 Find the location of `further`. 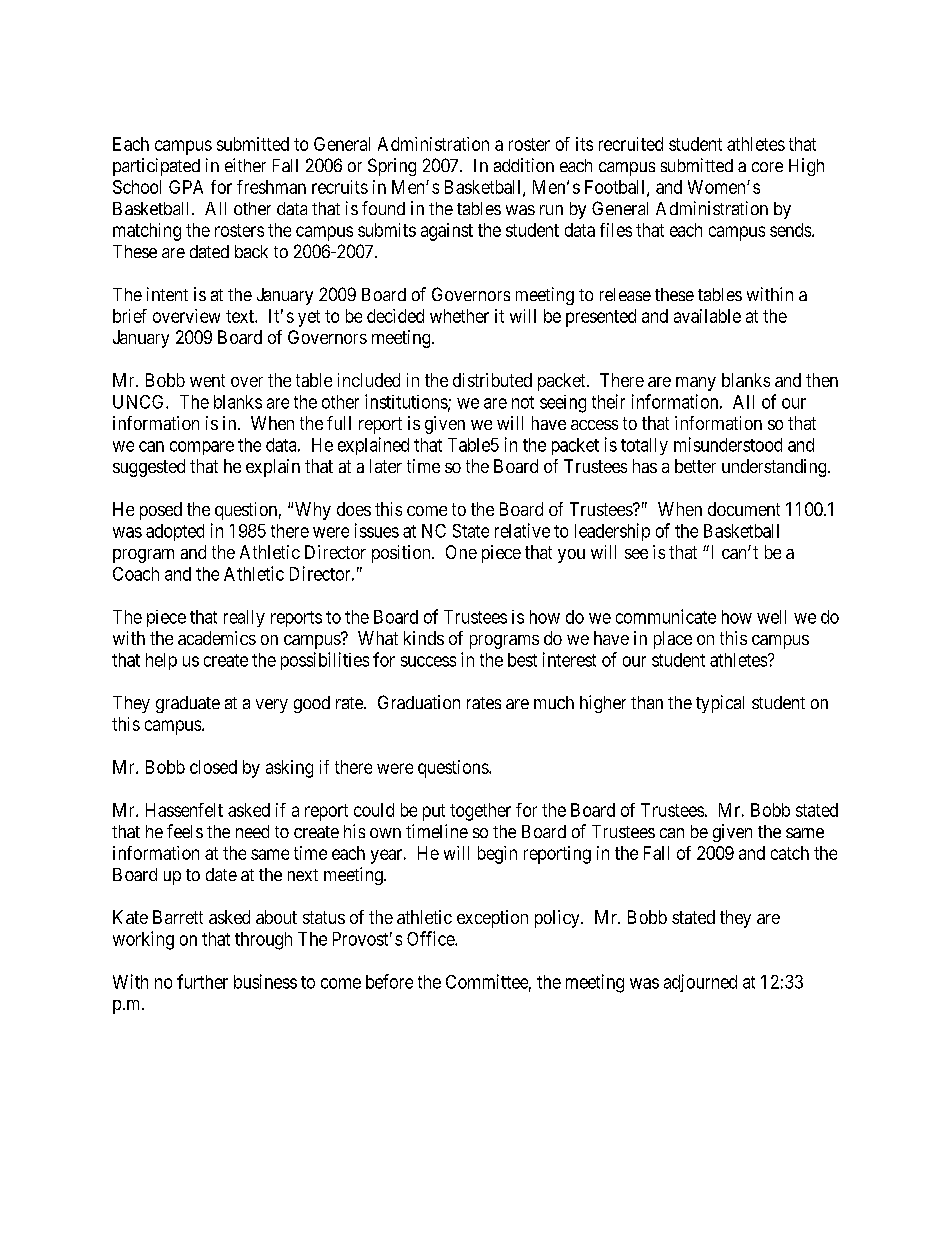

further is located at coordinates (202, 981).
